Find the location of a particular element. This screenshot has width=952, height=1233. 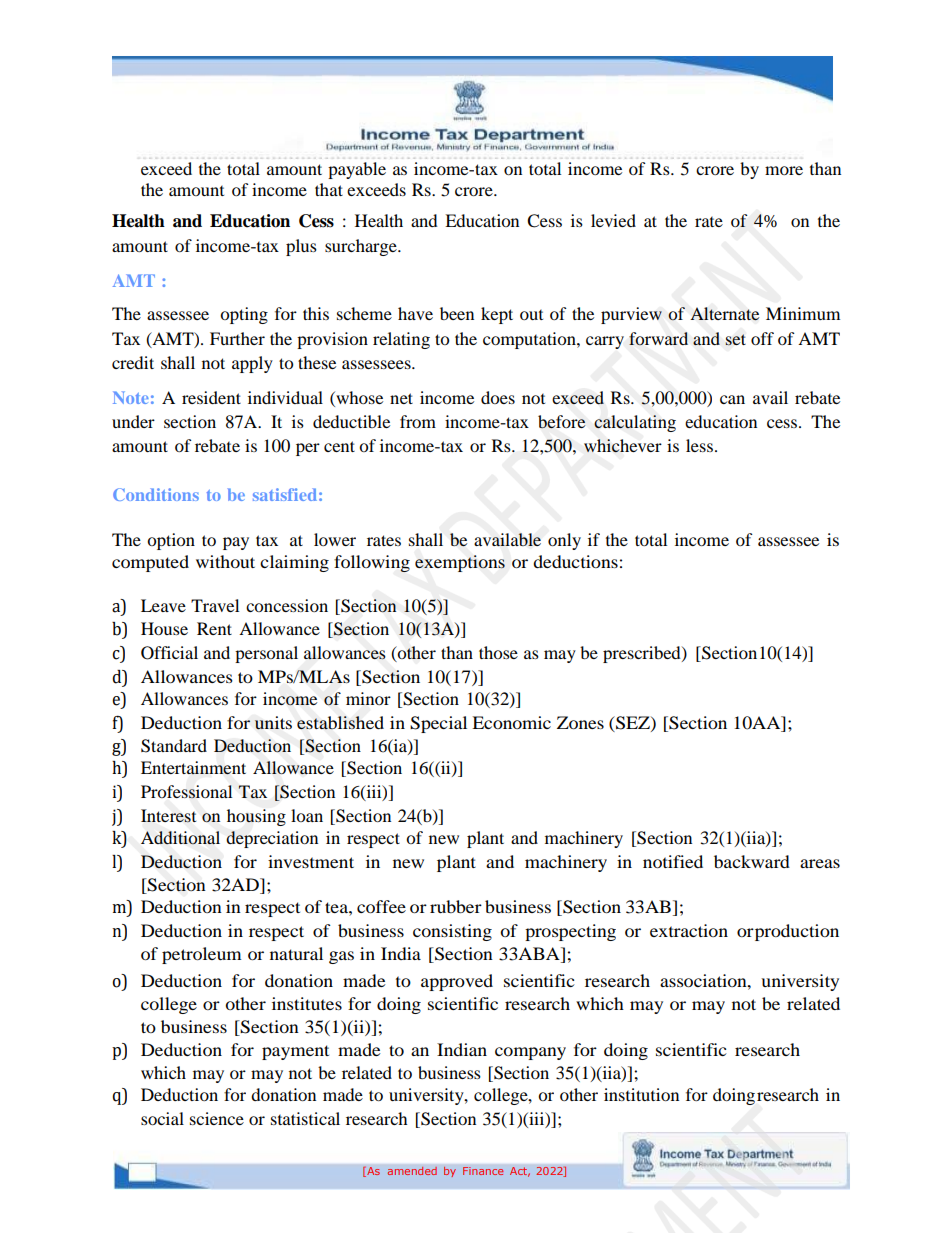

petroleum is located at coordinates (201, 955).
